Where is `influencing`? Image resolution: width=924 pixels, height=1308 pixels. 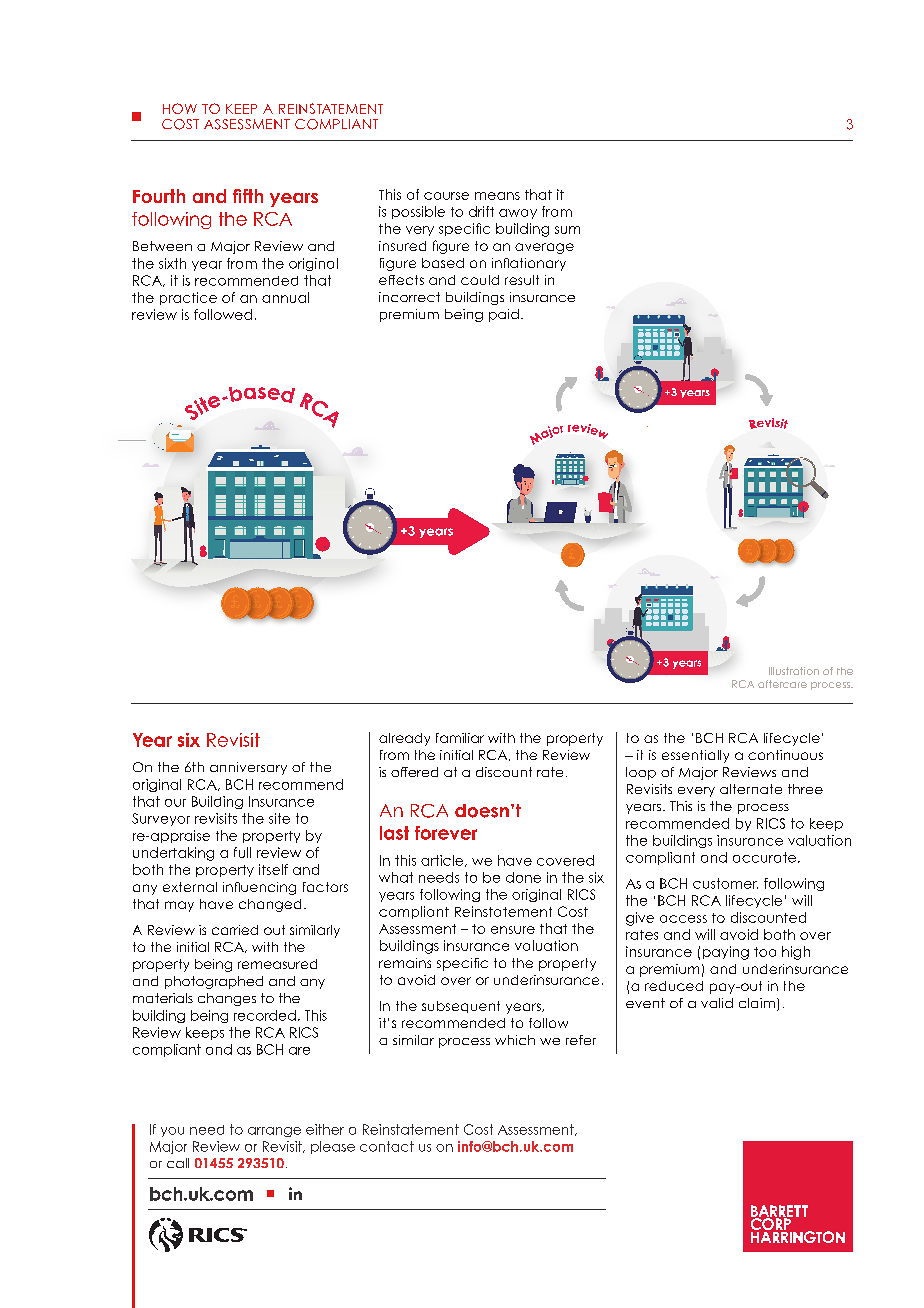
influencing is located at coordinates (259, 888).
